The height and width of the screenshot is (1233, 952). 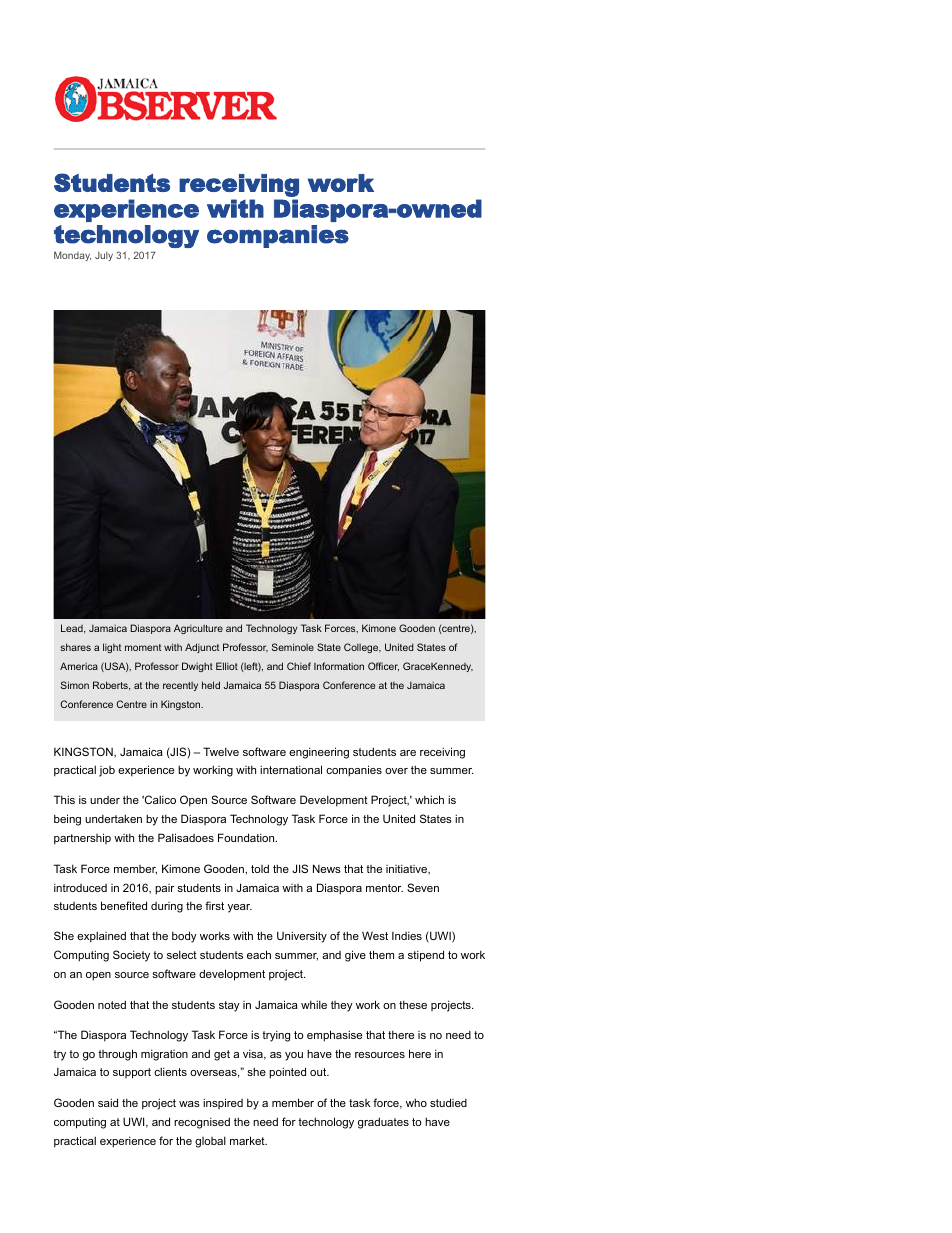 I want to click on Information, so click(x=339, y=666).
